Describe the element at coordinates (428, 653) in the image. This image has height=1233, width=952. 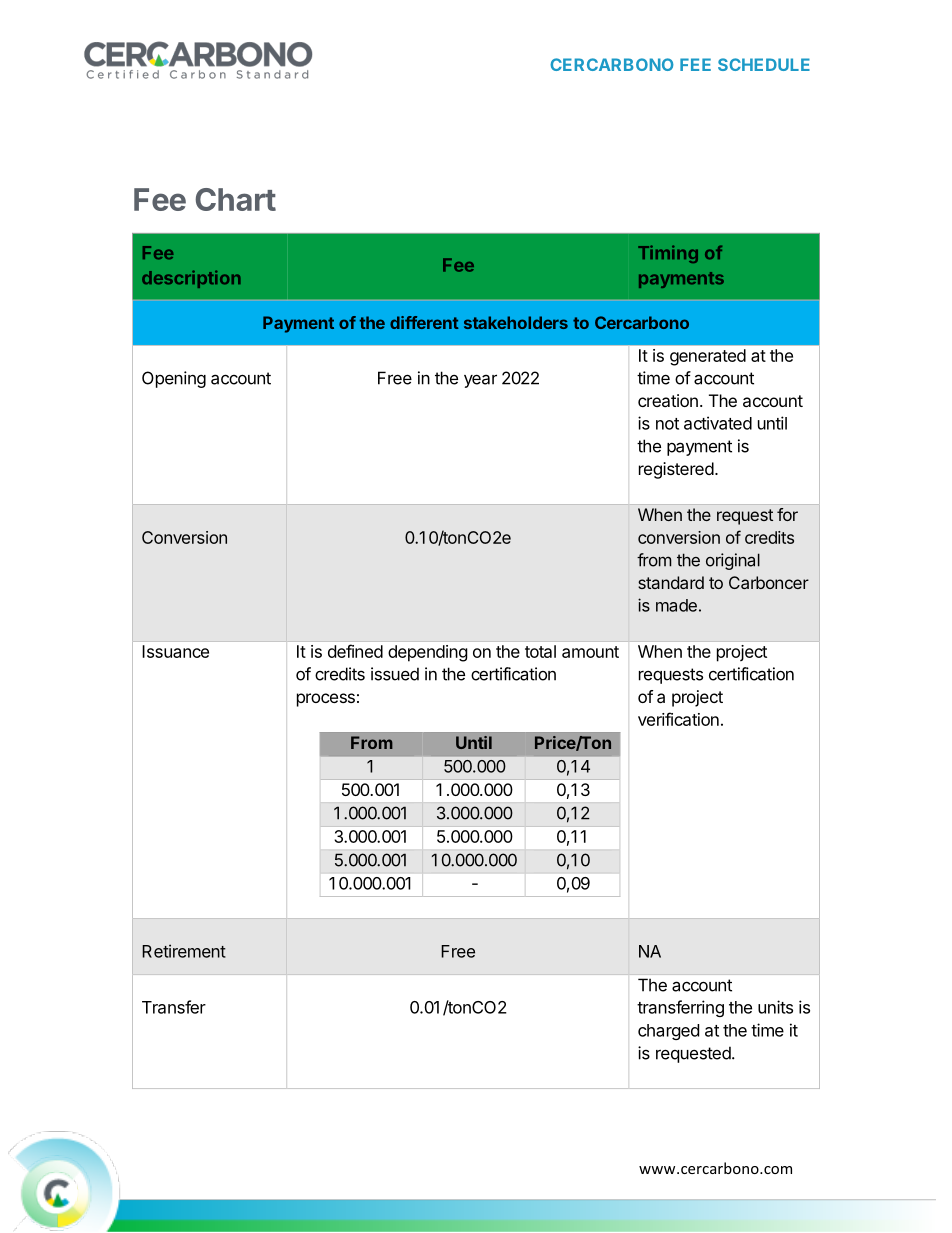
I see `depending` at that location.
